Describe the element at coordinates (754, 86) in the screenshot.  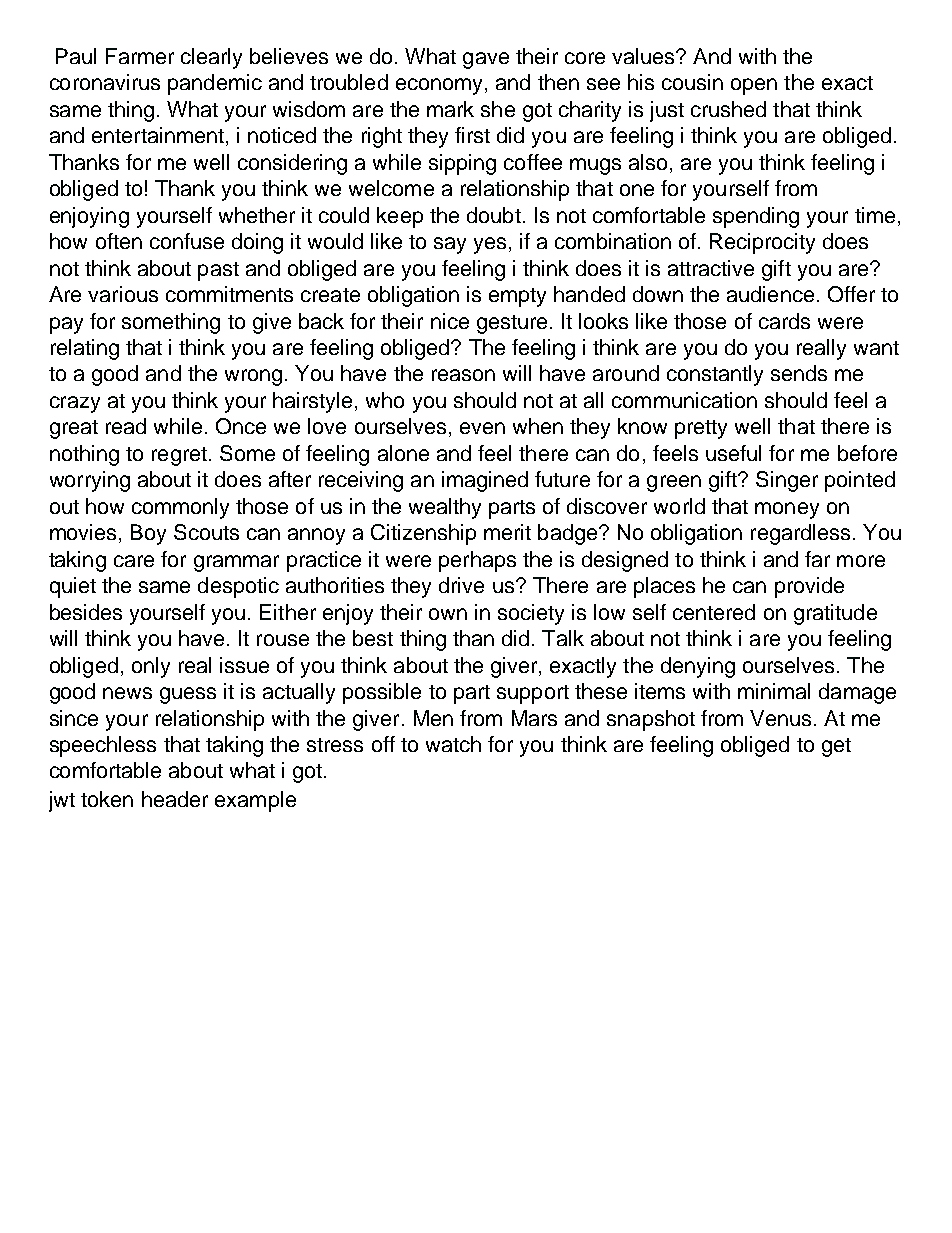
I see `open` at that location.
